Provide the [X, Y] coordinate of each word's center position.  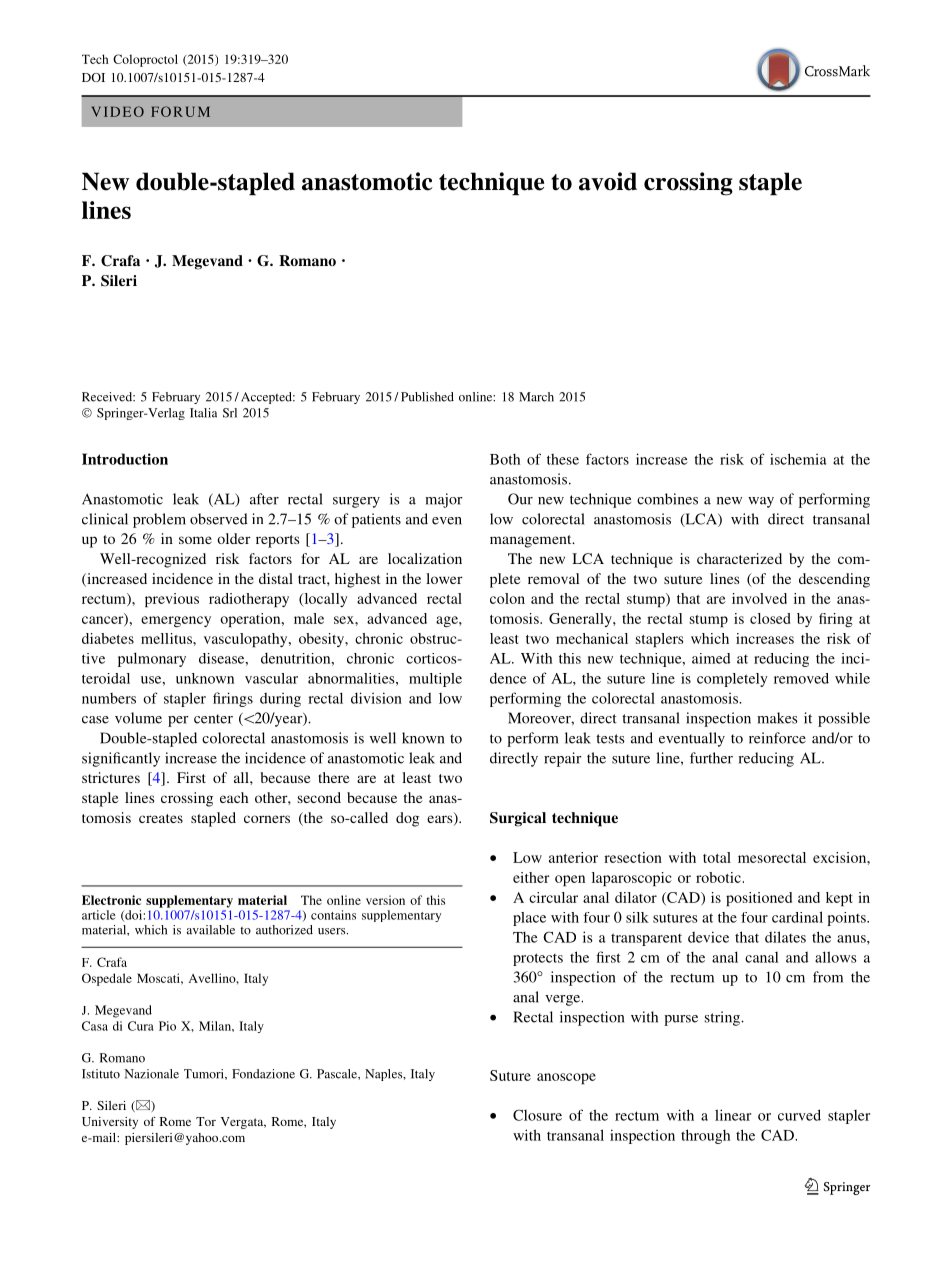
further [711, 758]
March [536, 397]
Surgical [518, 819]
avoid [608, 181]
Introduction [125, 459]
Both [505, 459]
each [234, 797]
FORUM [180, 111]
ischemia [798, 459]
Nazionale [152, 1074]
